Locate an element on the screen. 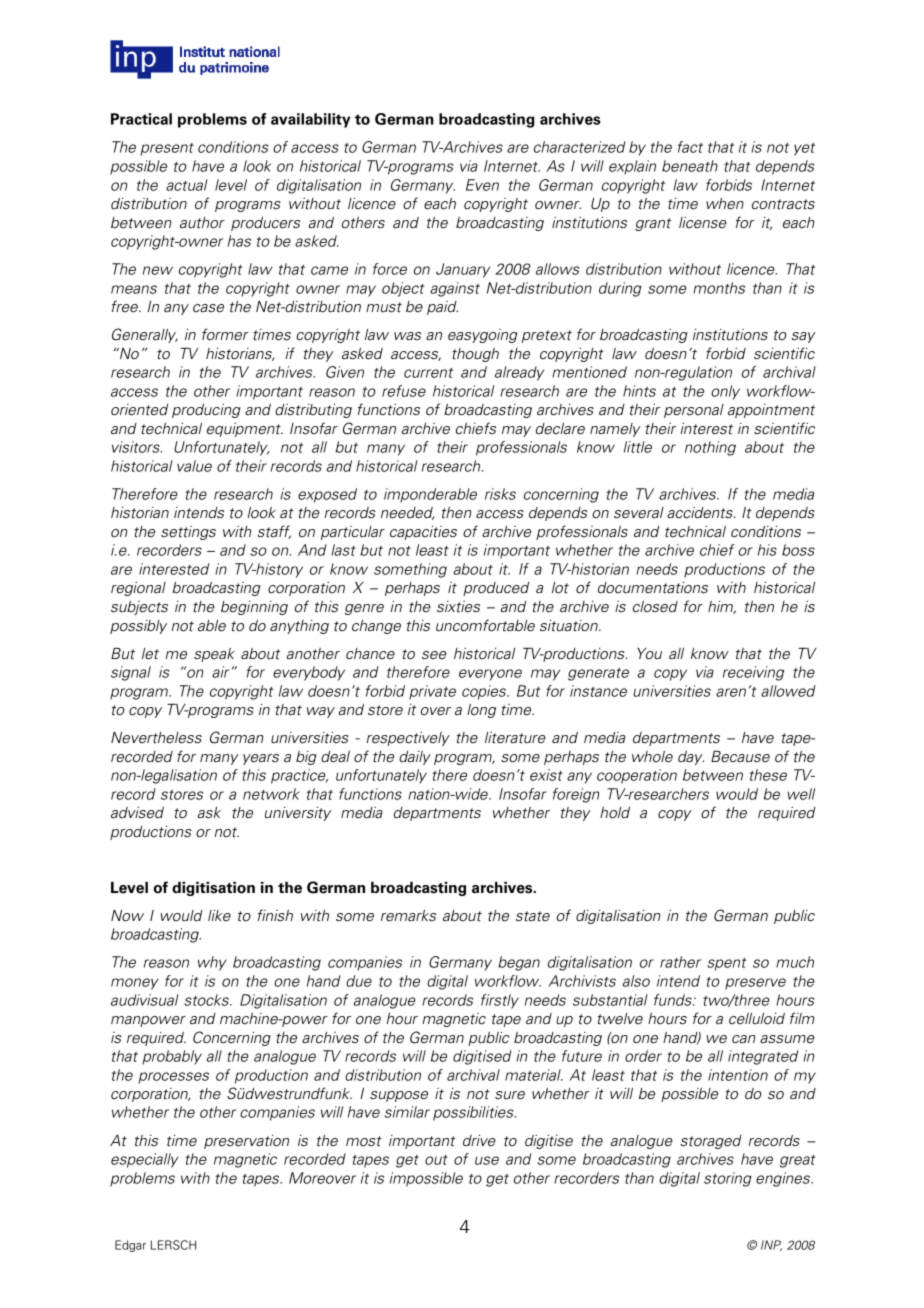 This screenshot has width=924, height=1308. fact is located at coordinates (690, 147).
